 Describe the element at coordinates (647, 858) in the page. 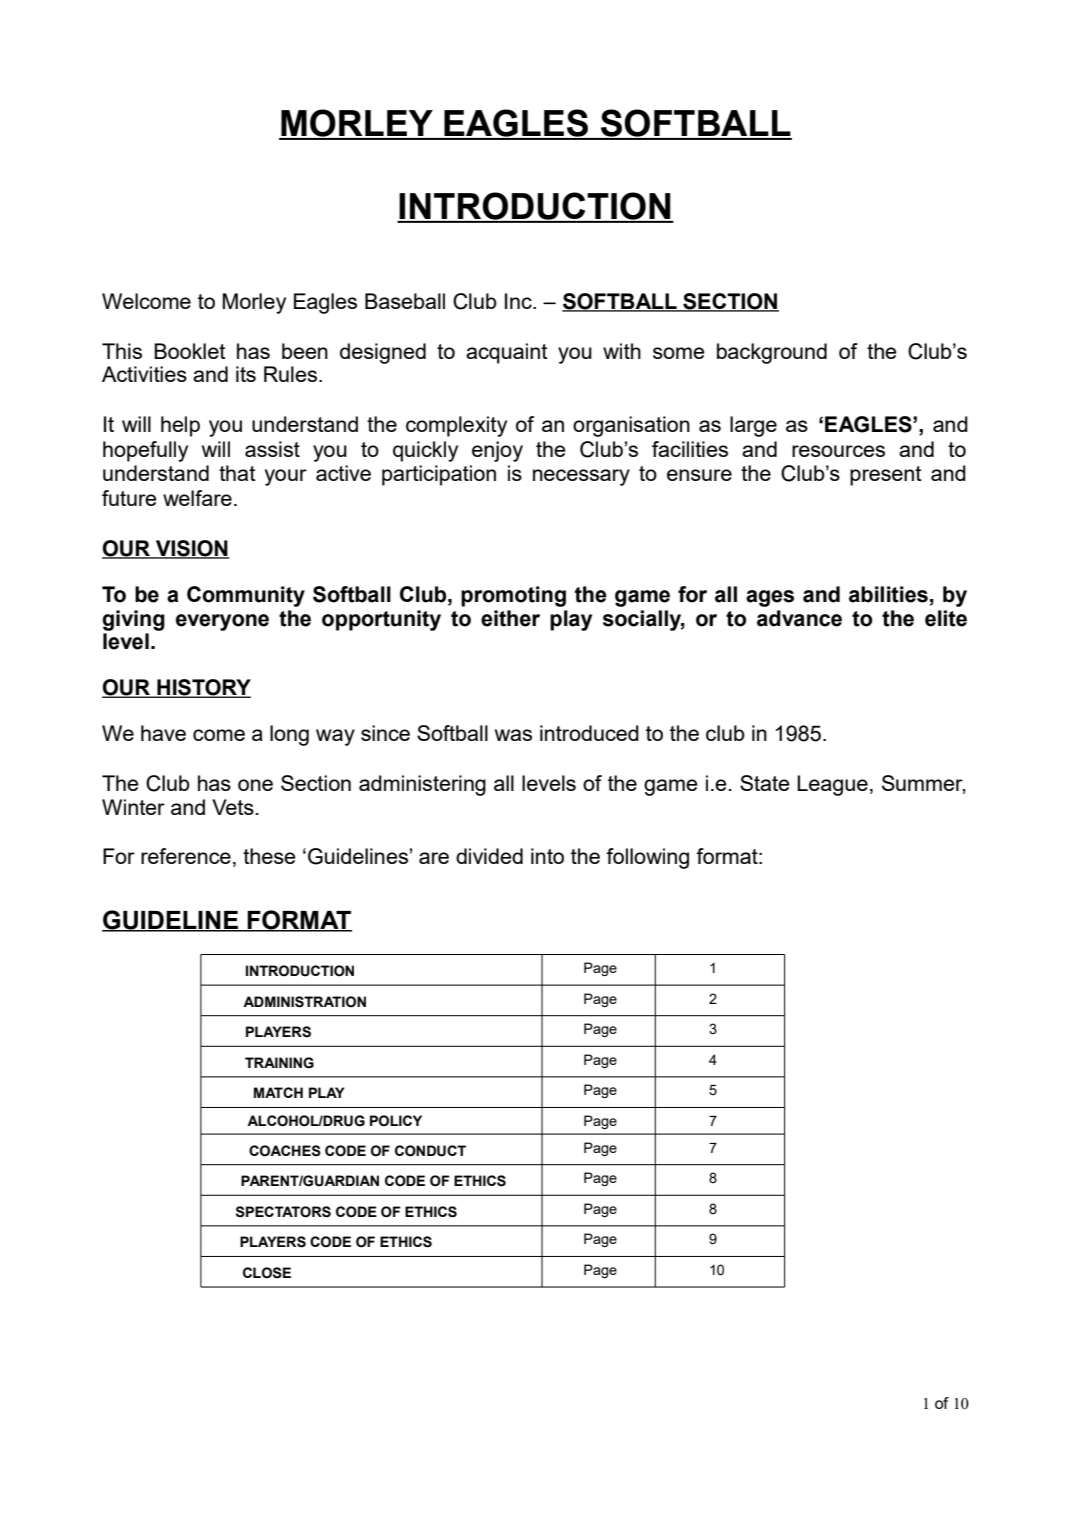

I see `following` at that location.
